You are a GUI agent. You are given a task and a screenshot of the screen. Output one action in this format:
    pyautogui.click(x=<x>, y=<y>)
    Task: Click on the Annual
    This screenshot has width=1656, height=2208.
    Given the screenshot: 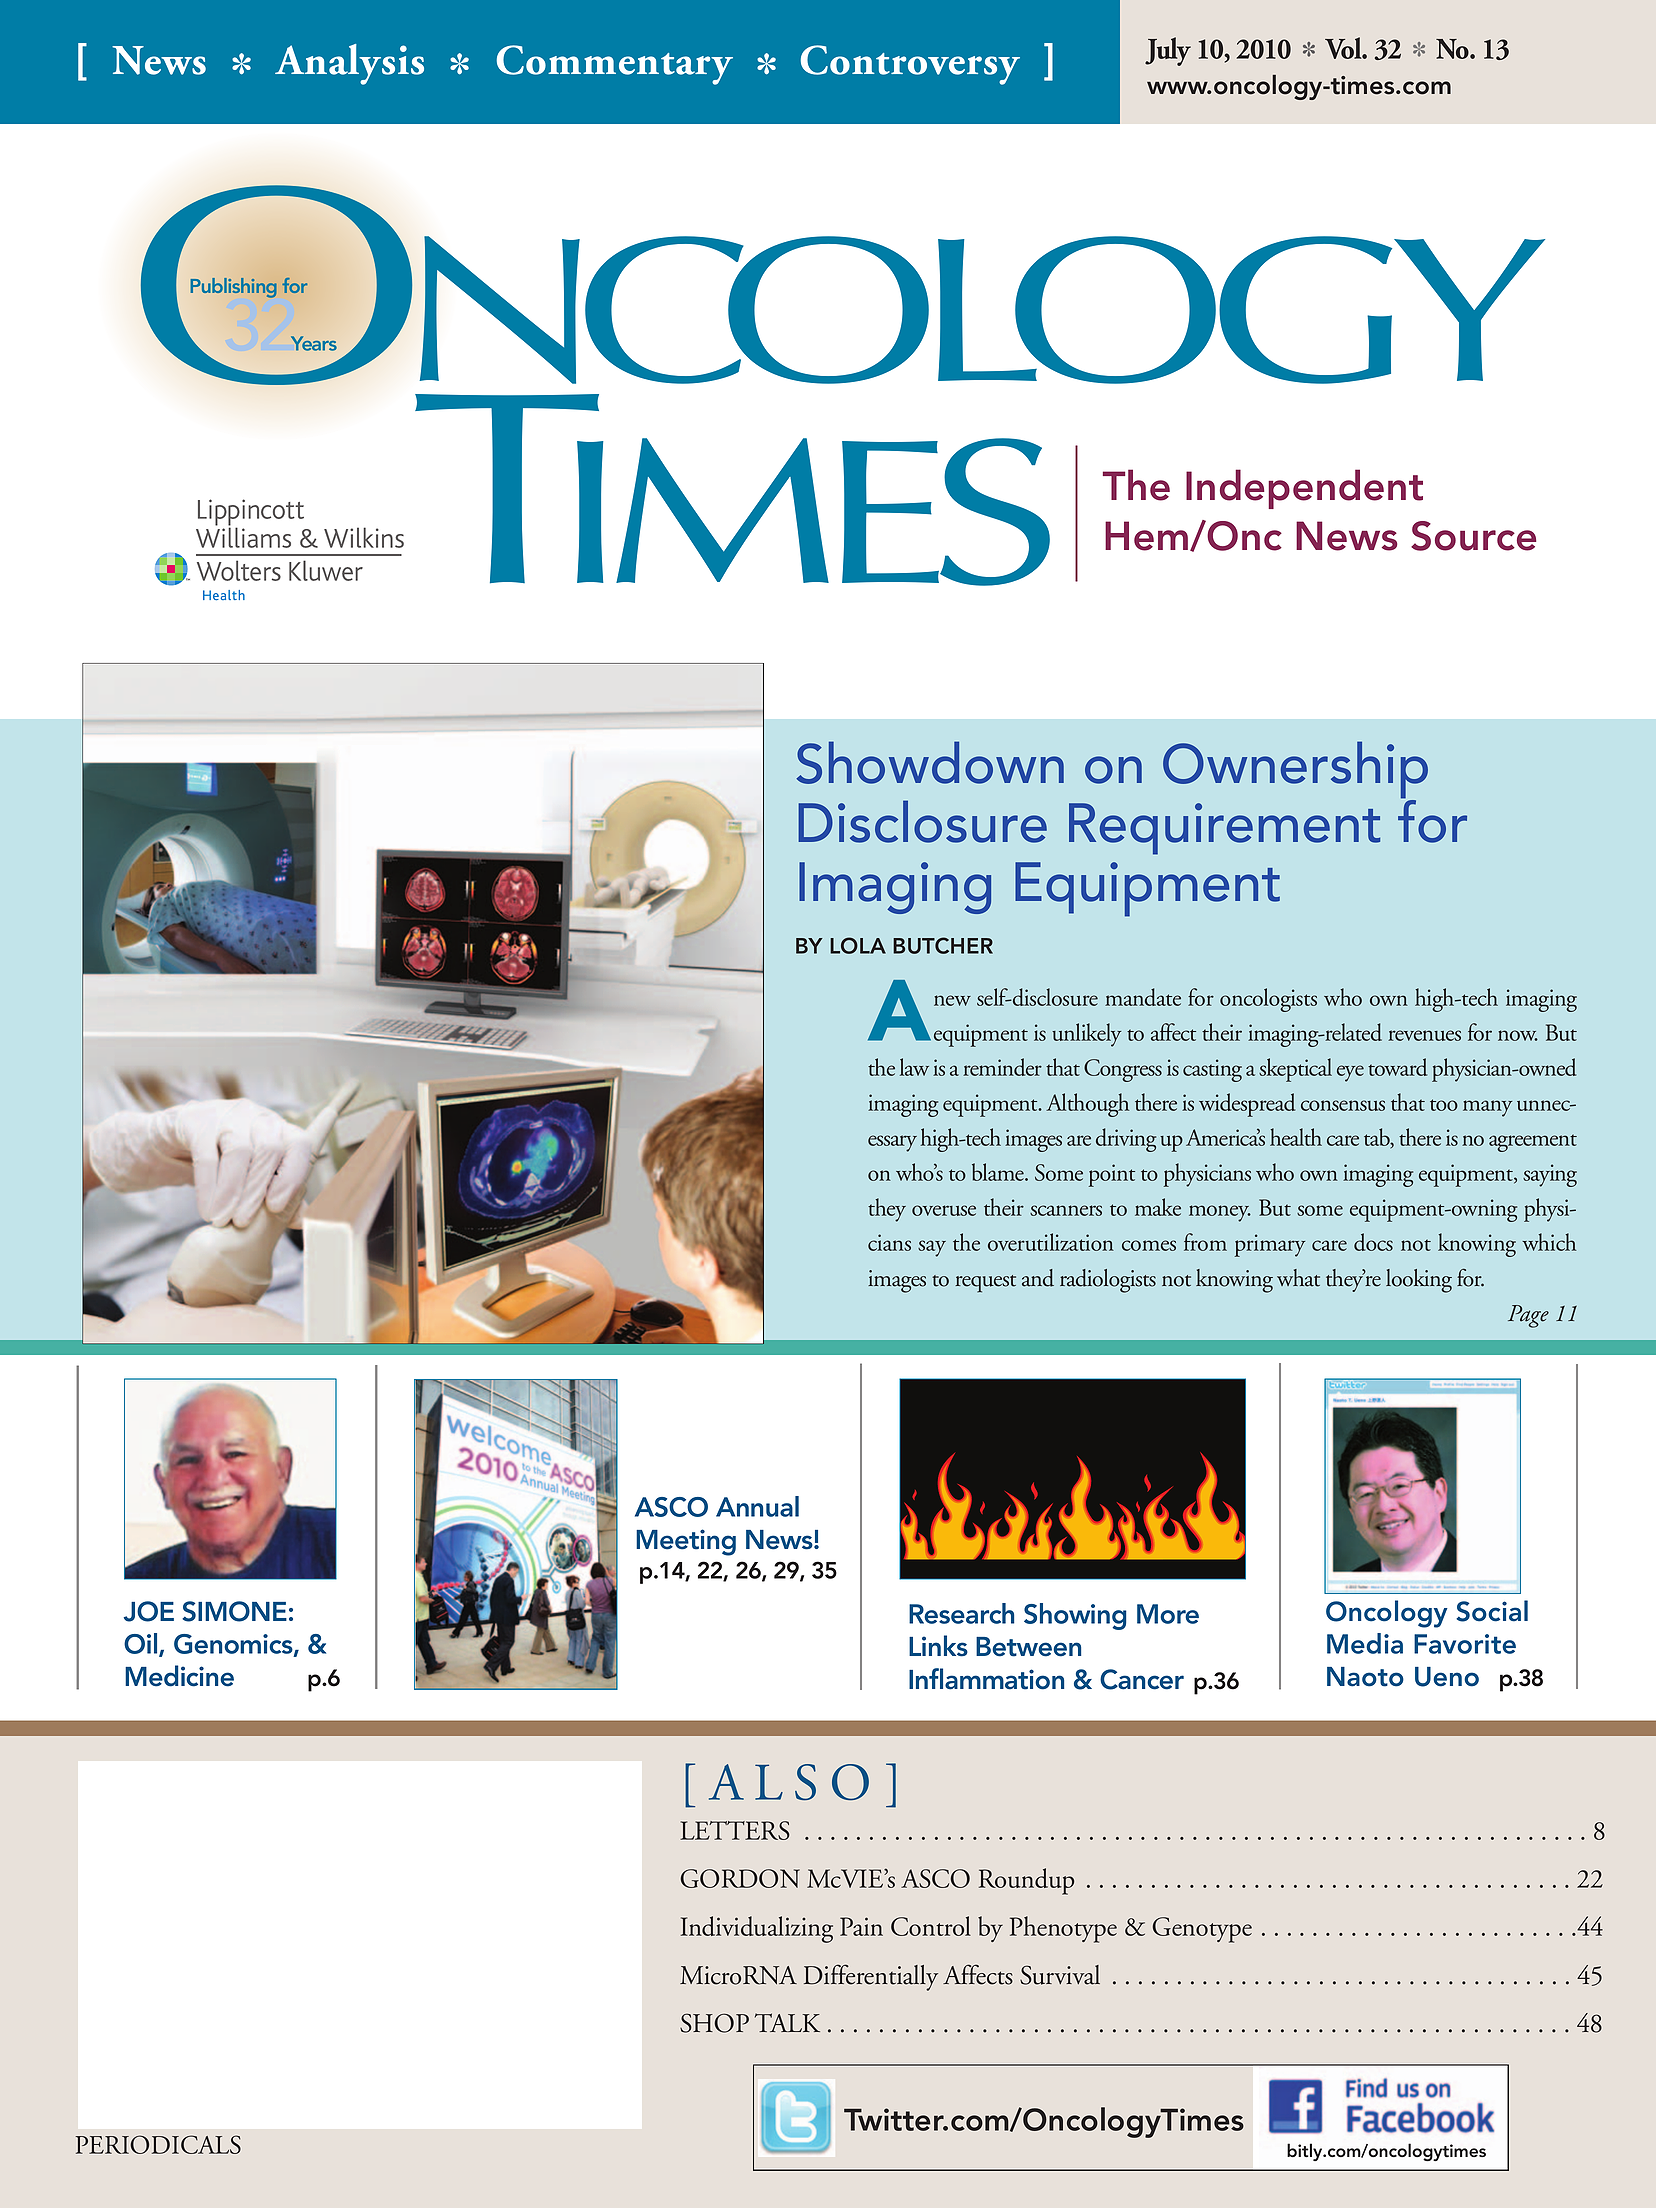 What is the action you would take?
    pyautogui.click(x=757, y=1506)
